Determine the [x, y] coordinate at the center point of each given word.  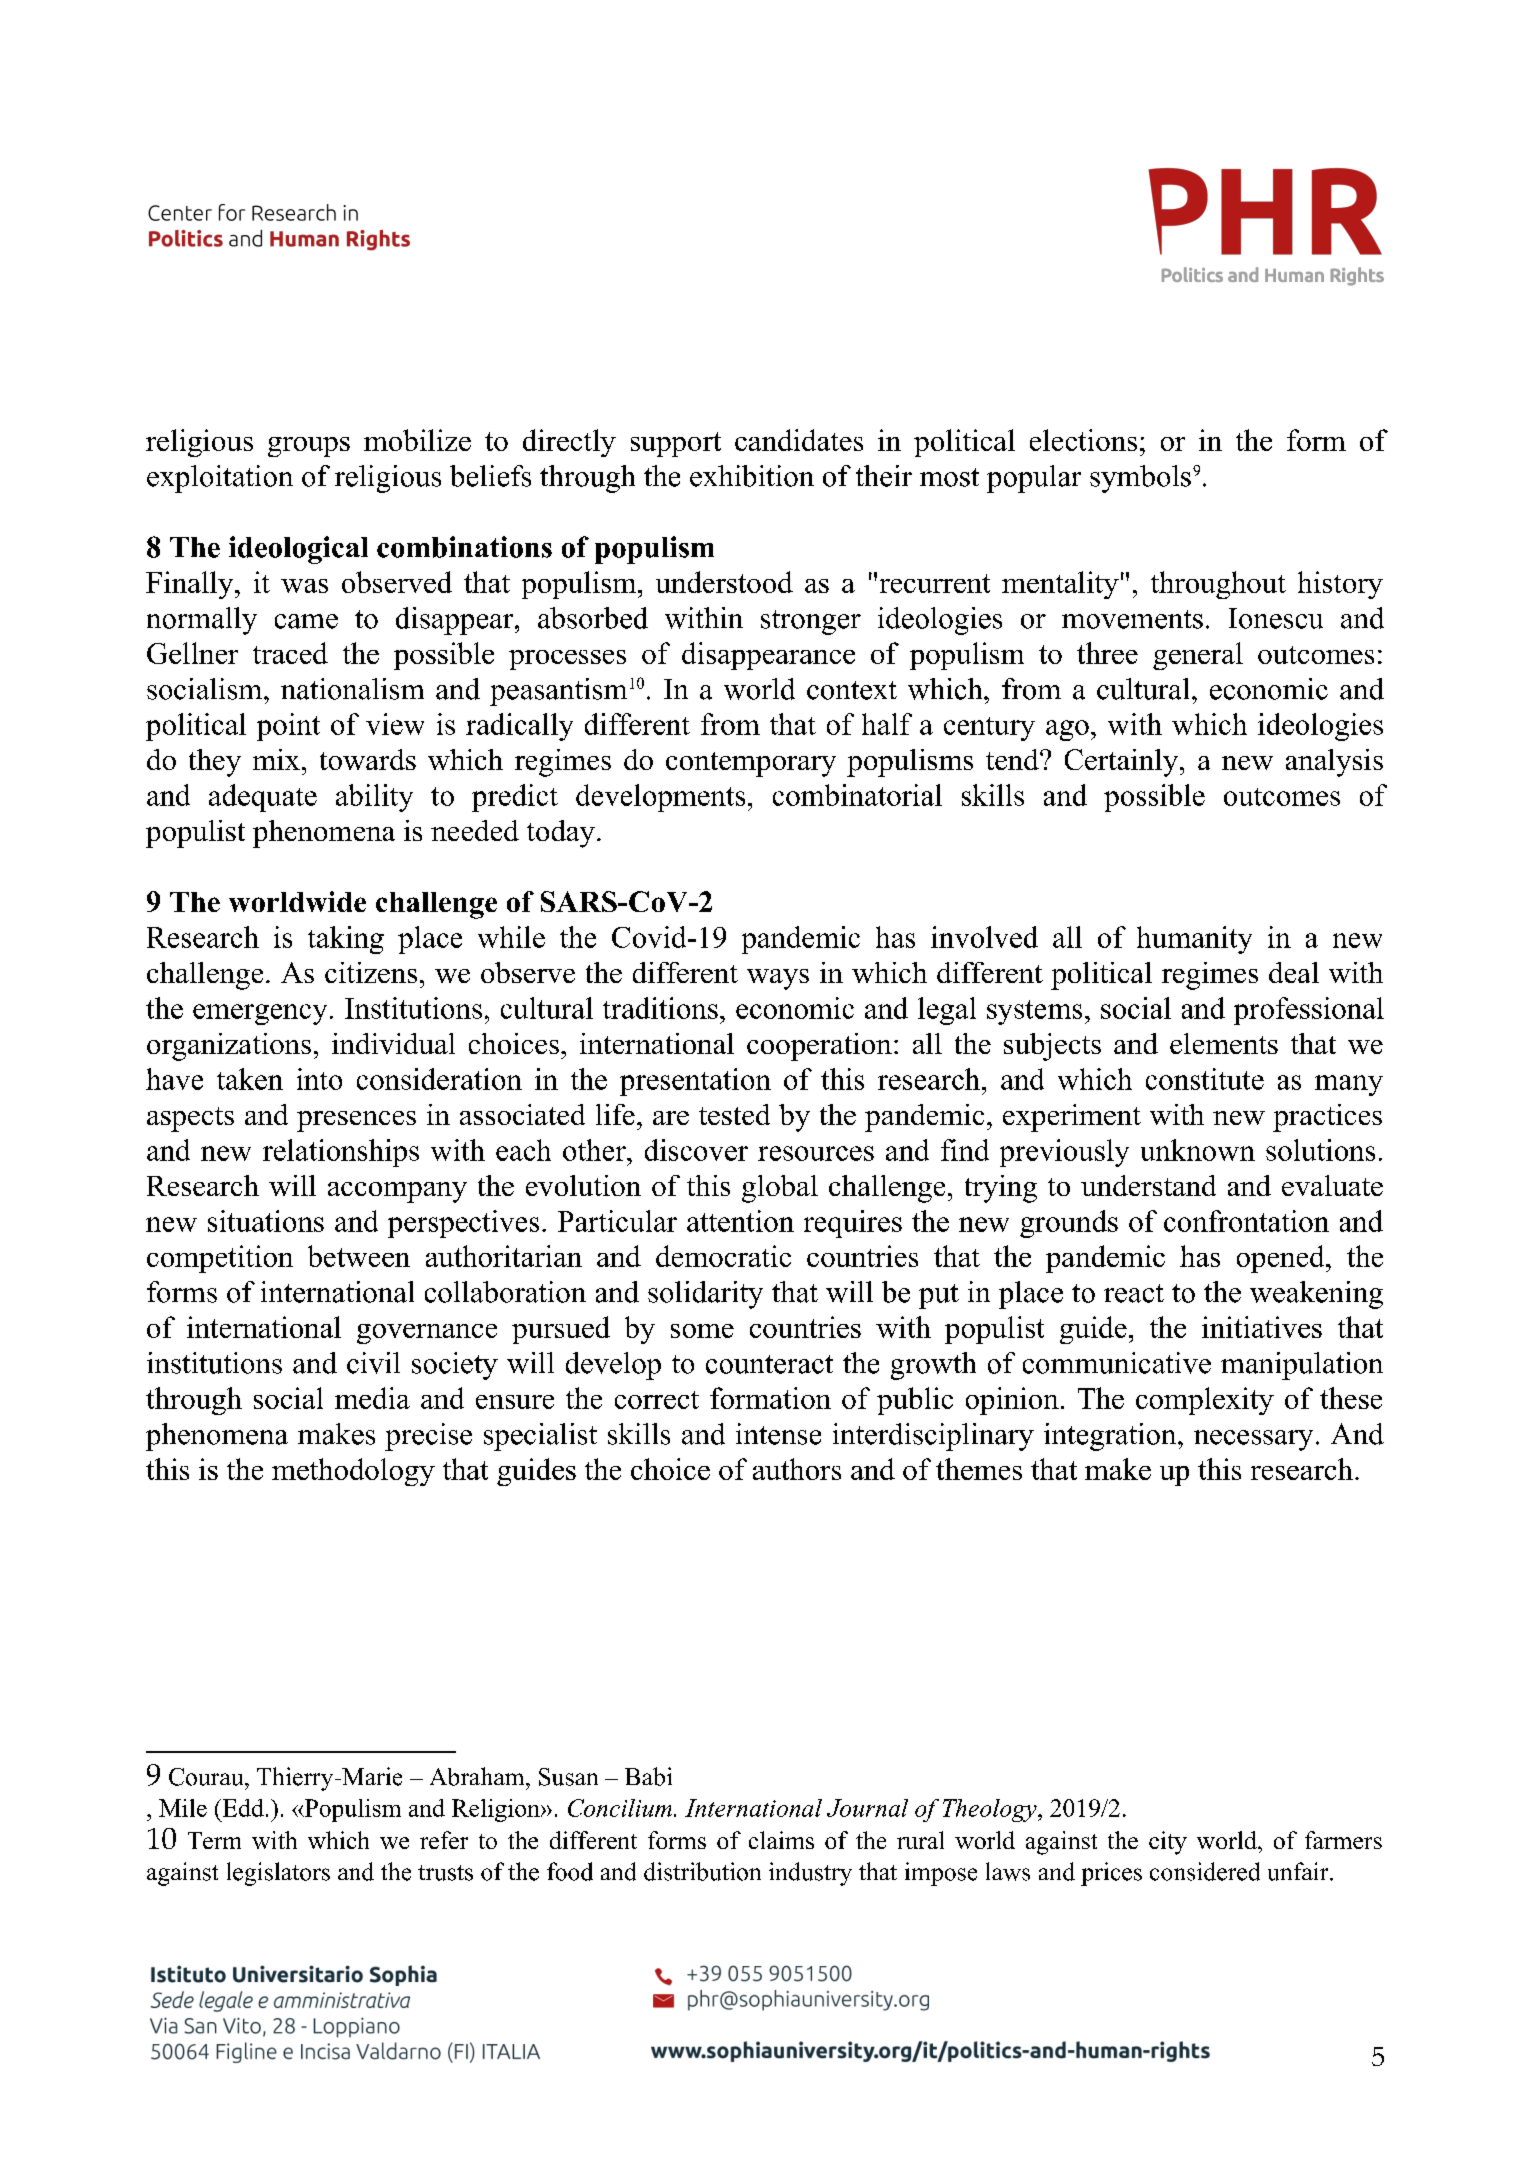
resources [816, 1153]
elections [1083, 440]
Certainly [1121, 763]
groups [309, 447]
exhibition [752, 476]
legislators [278, 1874]
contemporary [751, 764]
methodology [353, 1472]
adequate [263, 798]
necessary [1253, 1440]
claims [781, 1840]
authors [797, 1469]
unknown [1198, 1150]
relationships [341, 1153]
